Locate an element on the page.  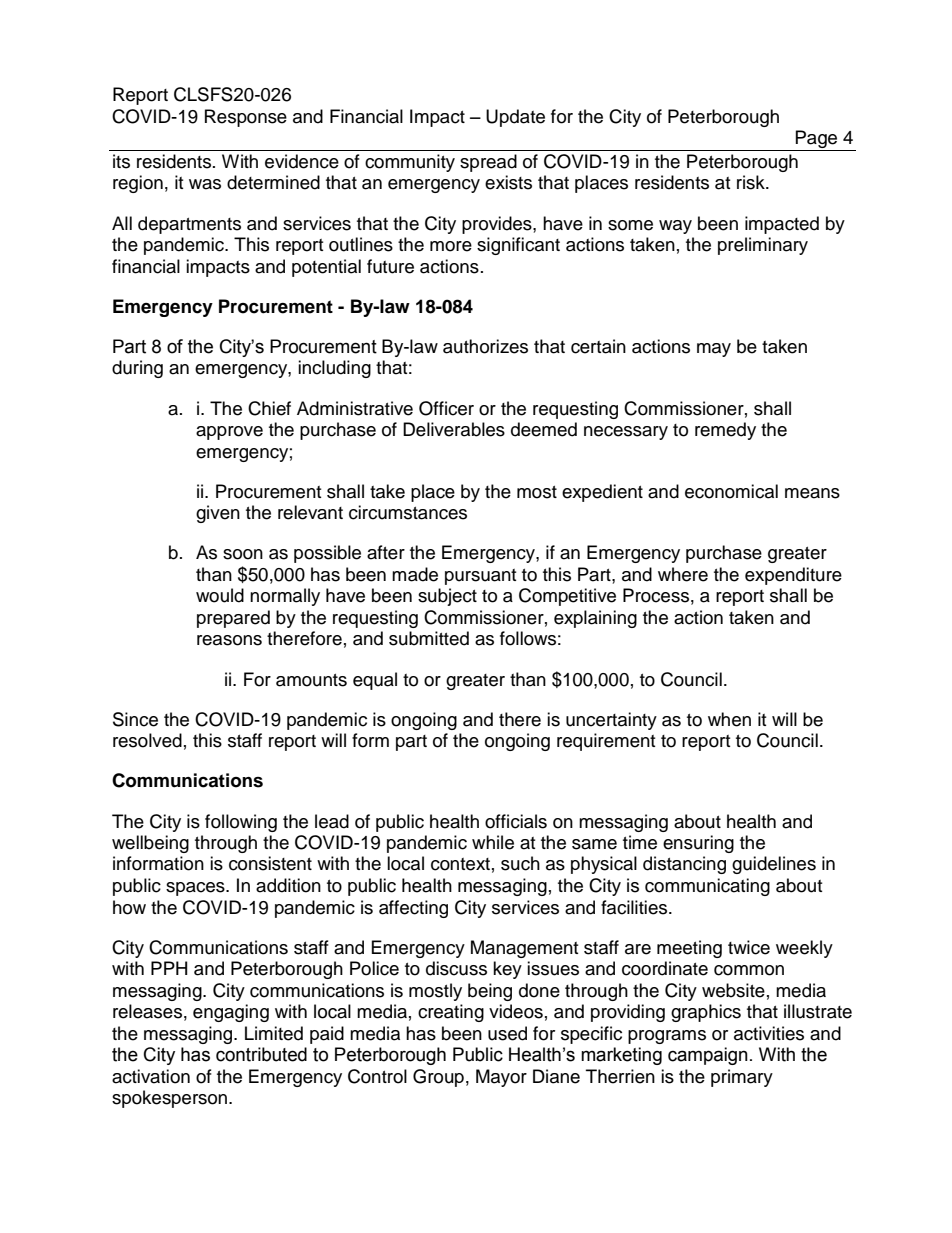
was is located at coordinates (205, 184).
